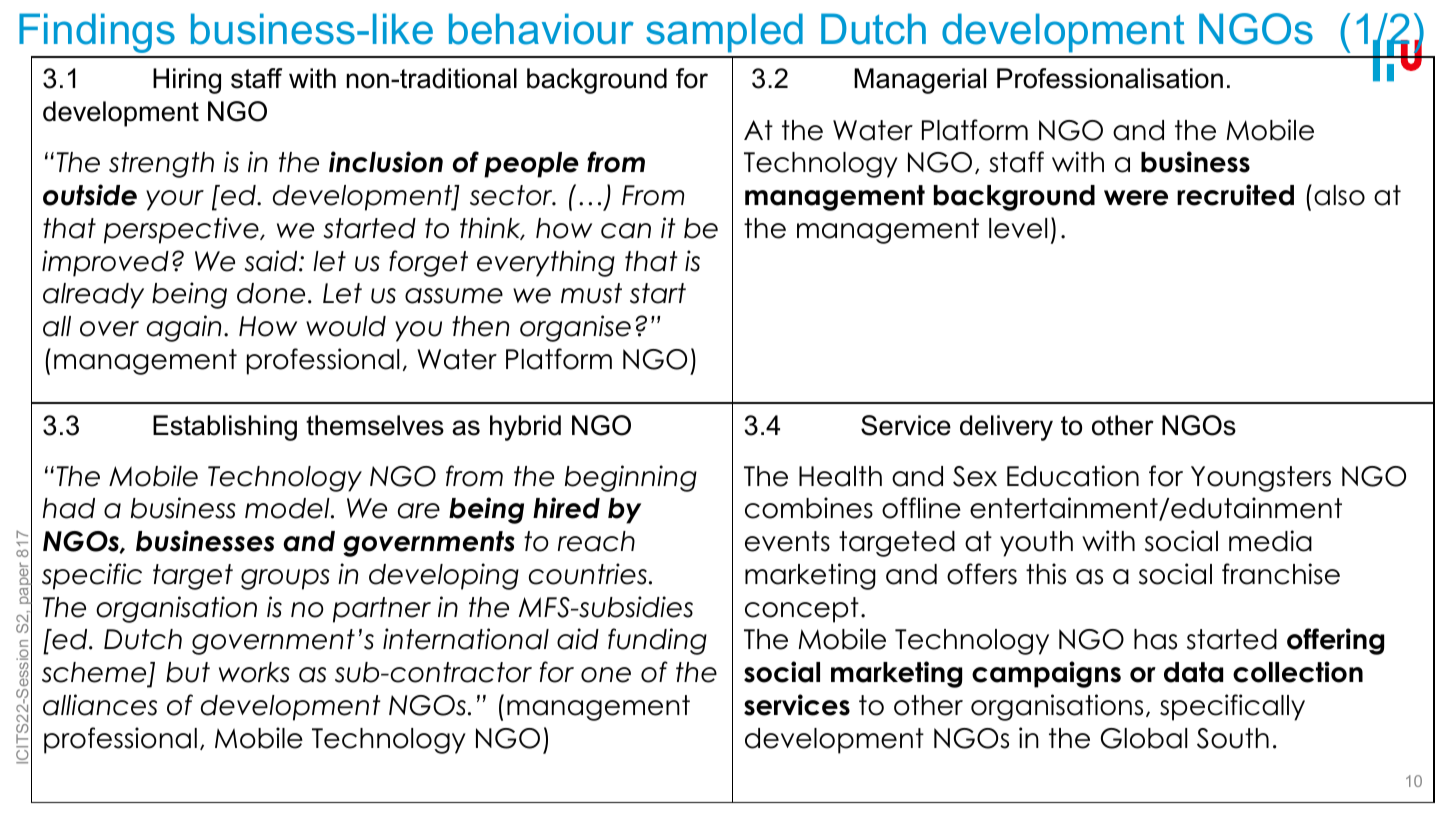 The image size is (1456, 819). What do you see at coordinates (100, 705) in the image?
I see `alliances` at bounding box center [100, 705].
